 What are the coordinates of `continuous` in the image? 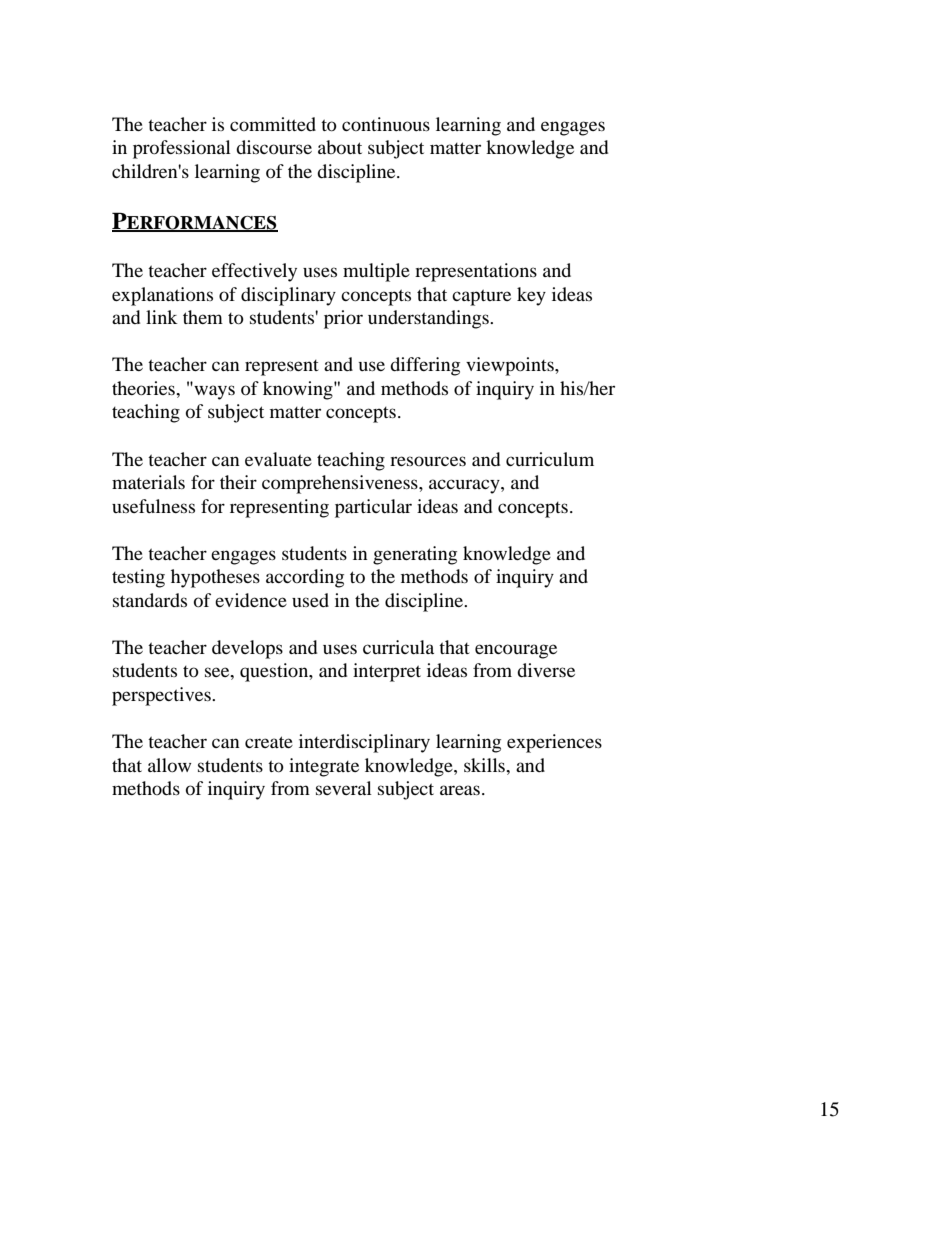 It's located at (386, 124).
